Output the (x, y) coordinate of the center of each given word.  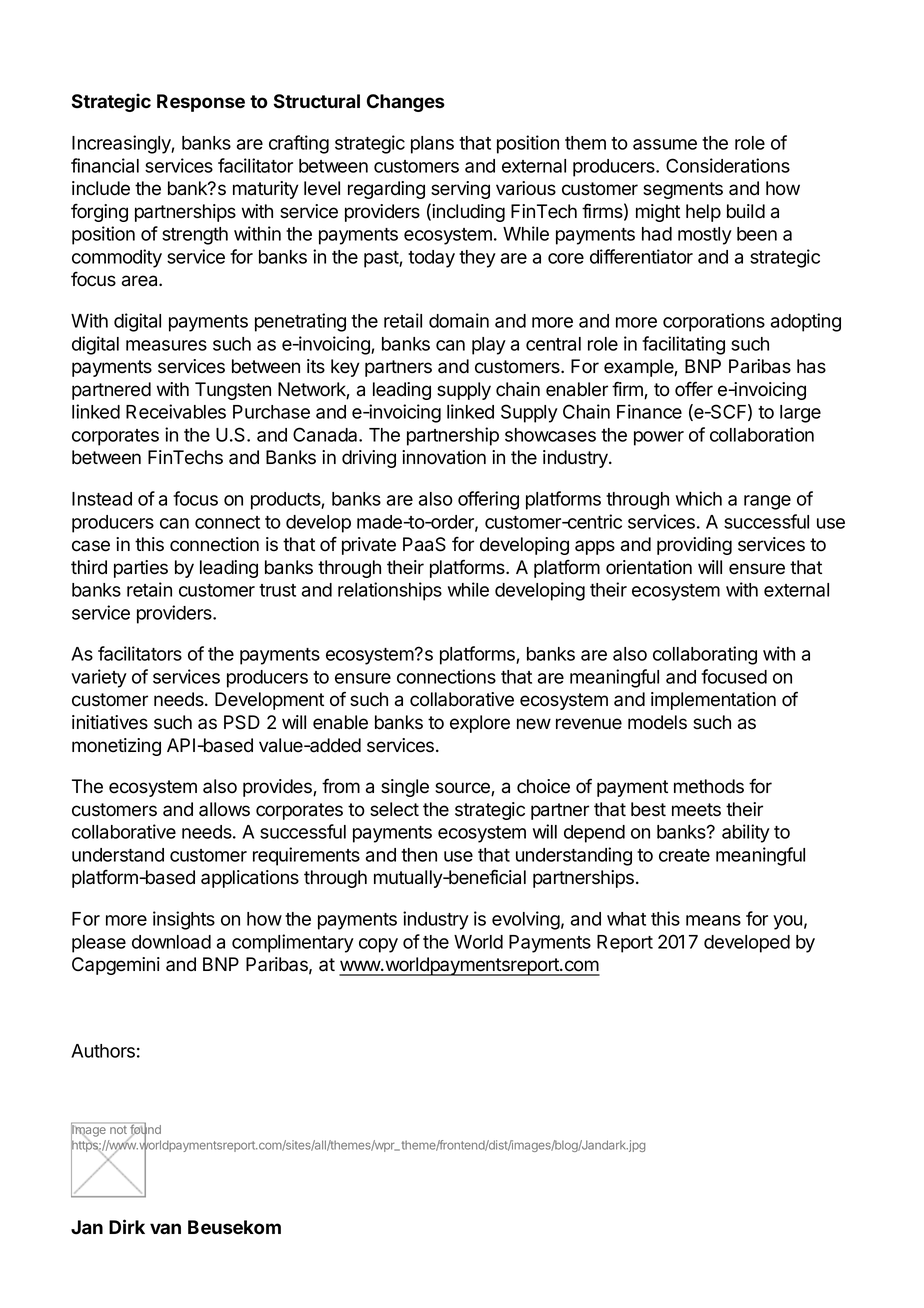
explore (480, 724)
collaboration (762, 434)
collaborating (705, 655)
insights (184, 920)
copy (378, 945)
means (713, 920)
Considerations (728, 165)
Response (201, 103)
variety (99, 678)
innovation (444, 457)
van (165, 1228)
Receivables (176, 411)
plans (432, 145)
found (145, 1130)
